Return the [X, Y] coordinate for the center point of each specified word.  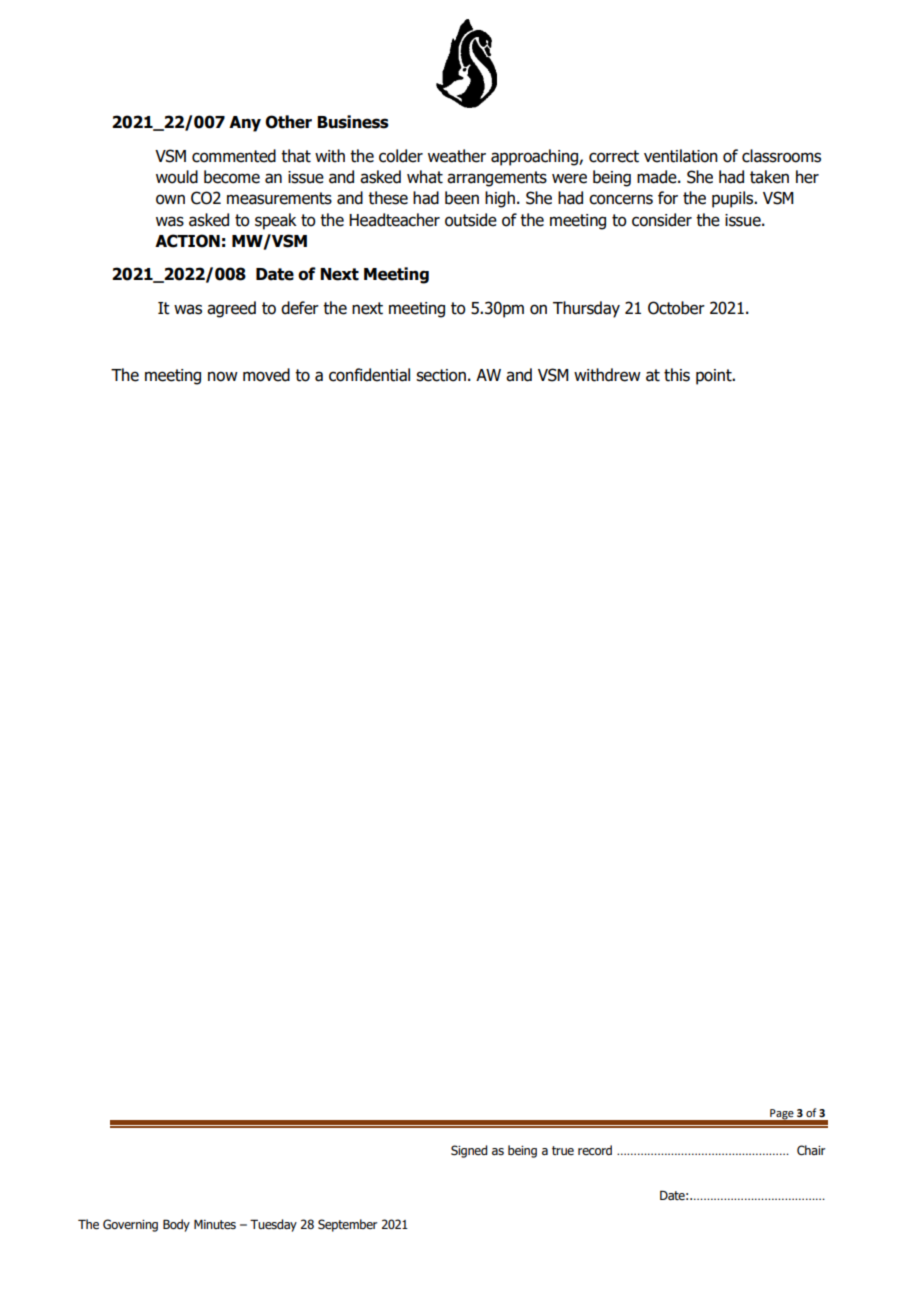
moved [266, 375]
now [223, 376]
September [347, 1225]
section [441, 375]
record [595, 1150]
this [677, 375]
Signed [469, 1151]
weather [457, 156]
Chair [811, 1150]
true [563, 1150]
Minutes [215, 1224]
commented [234, 156]
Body [176, 1225]
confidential [369, 375]
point [715, 377]
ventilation [681, 156]
